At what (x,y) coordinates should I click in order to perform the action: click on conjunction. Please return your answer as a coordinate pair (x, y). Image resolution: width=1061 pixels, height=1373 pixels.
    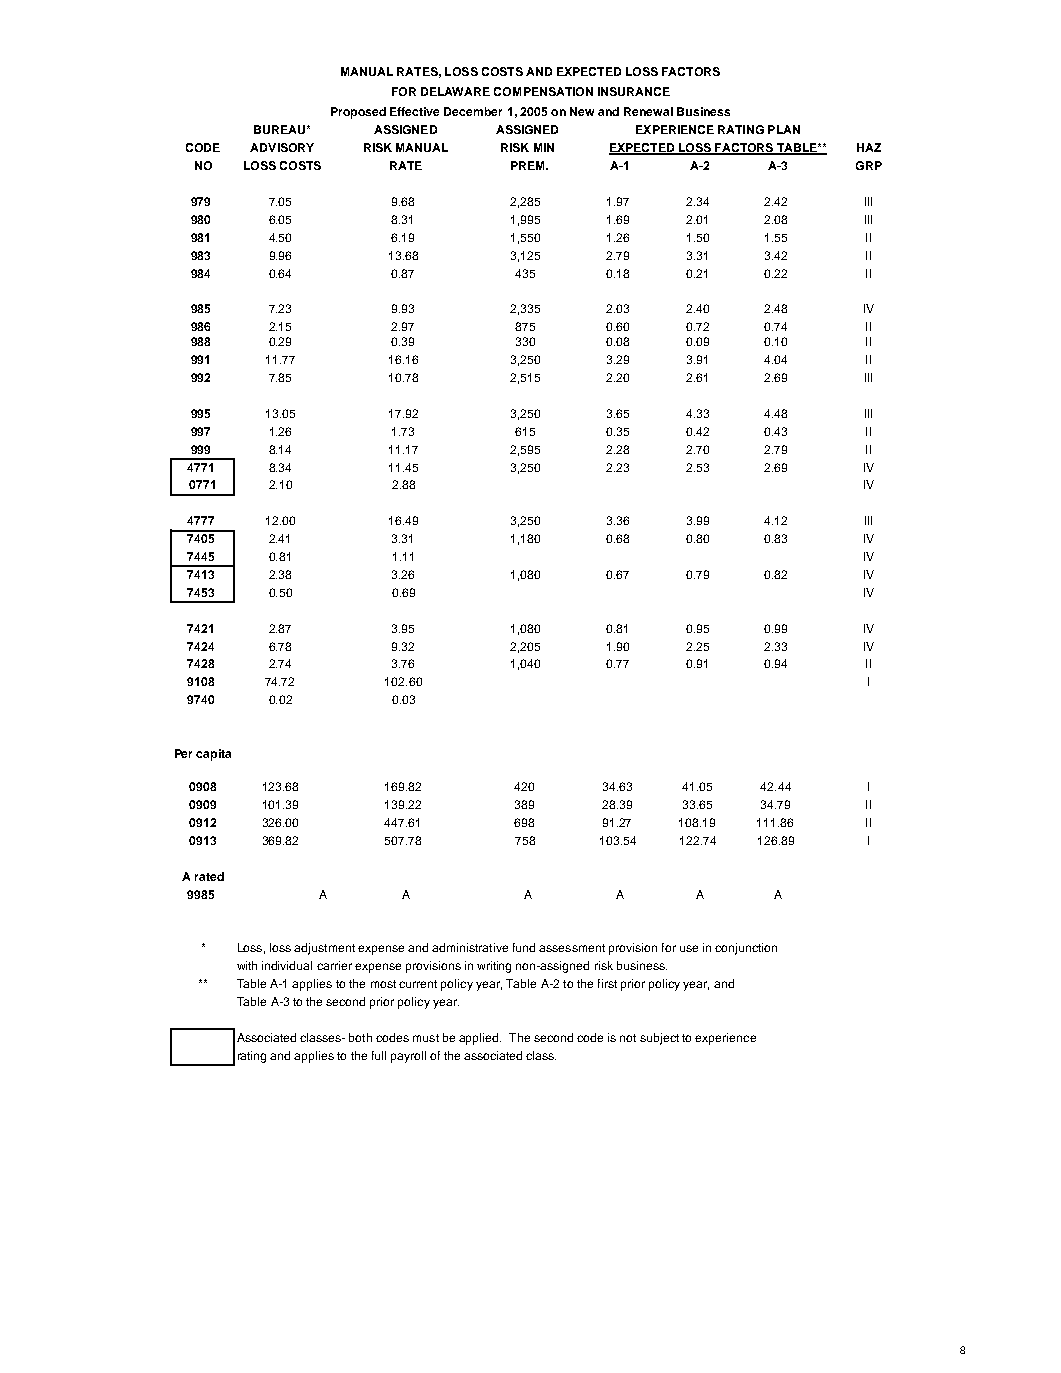
    Looking at the image, I should click on (746, 949).
